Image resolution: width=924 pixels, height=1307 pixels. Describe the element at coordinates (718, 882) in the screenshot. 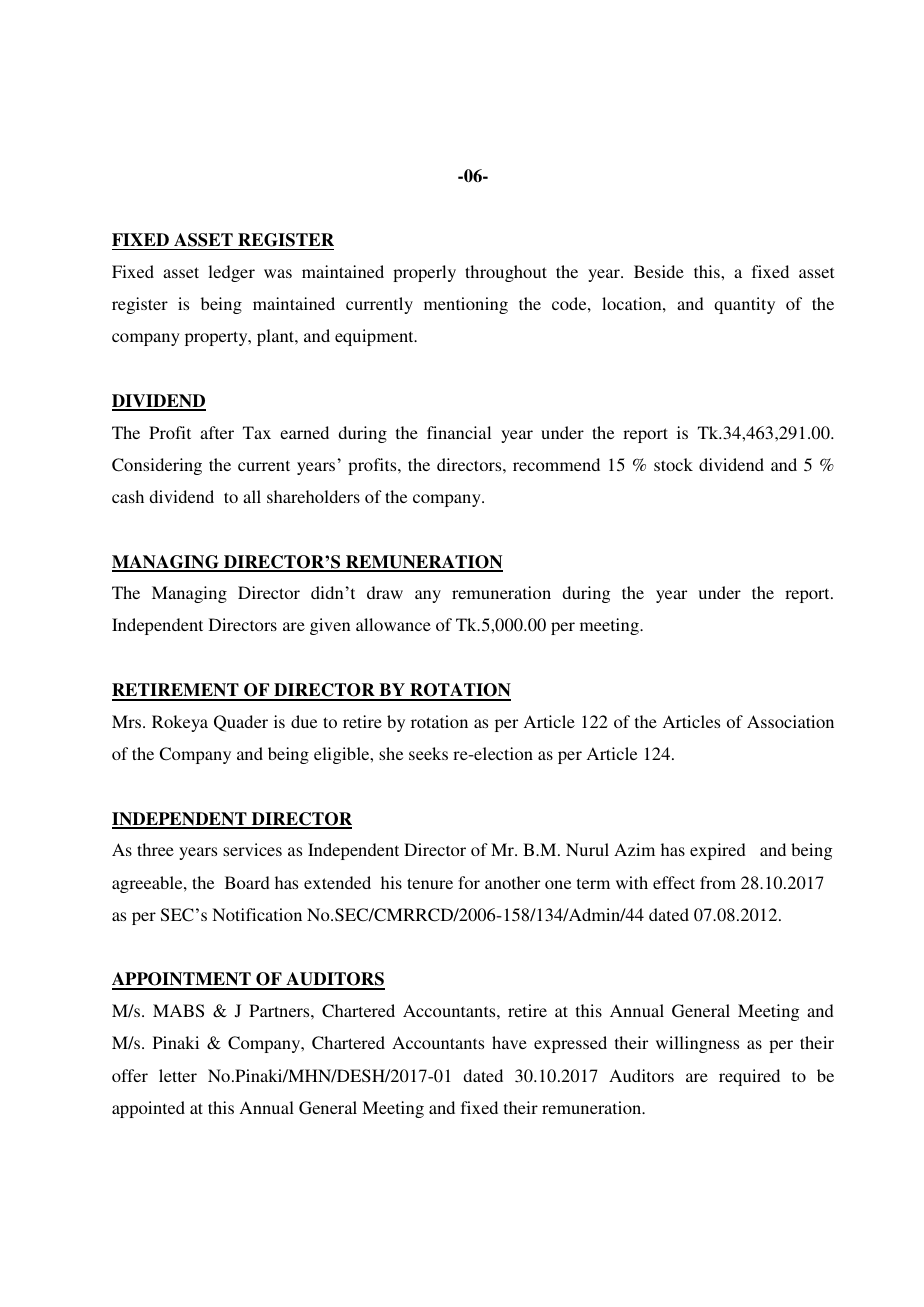

I see `from` at that location.
